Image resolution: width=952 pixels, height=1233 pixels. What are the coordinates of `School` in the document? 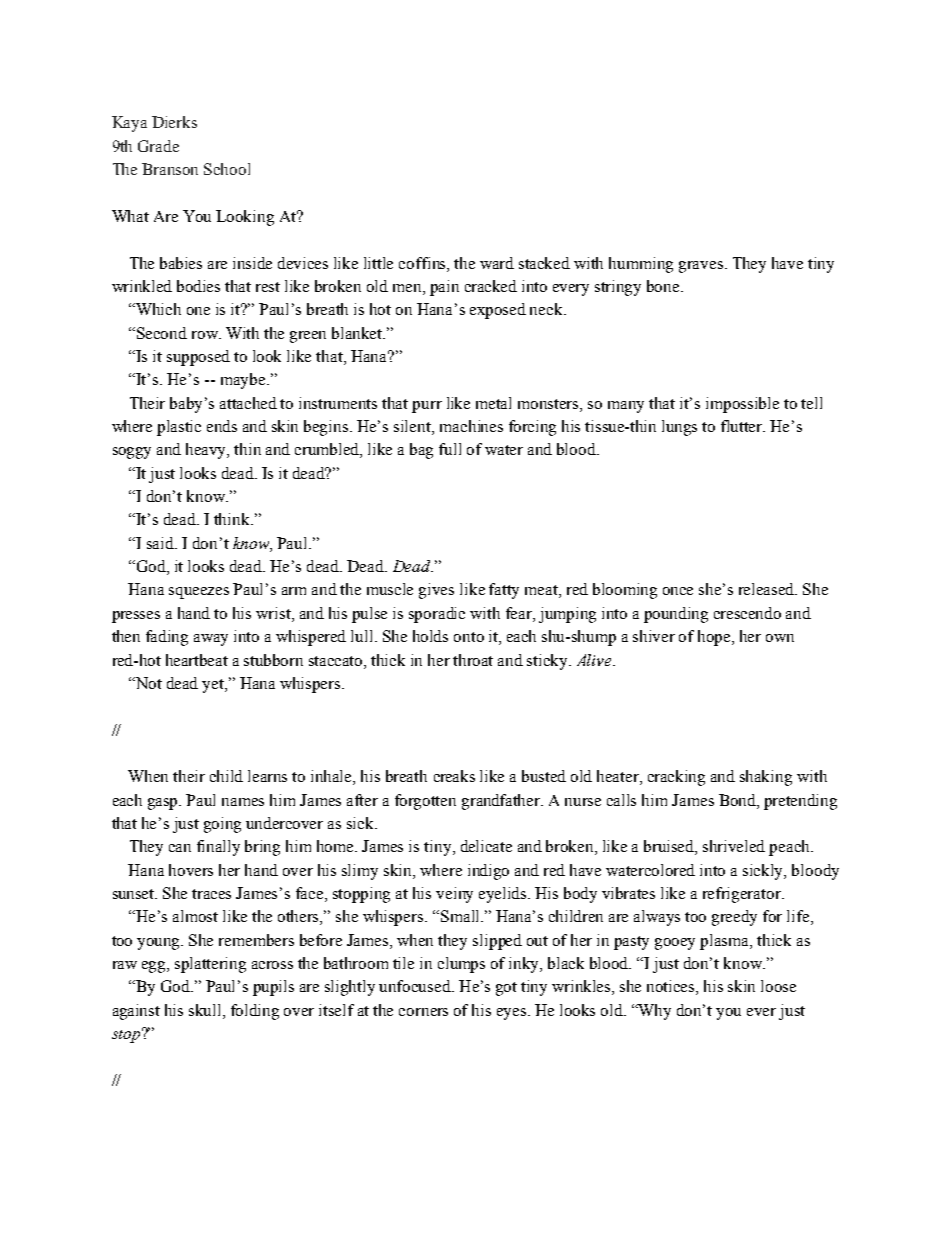 It's located at (227, 169).
